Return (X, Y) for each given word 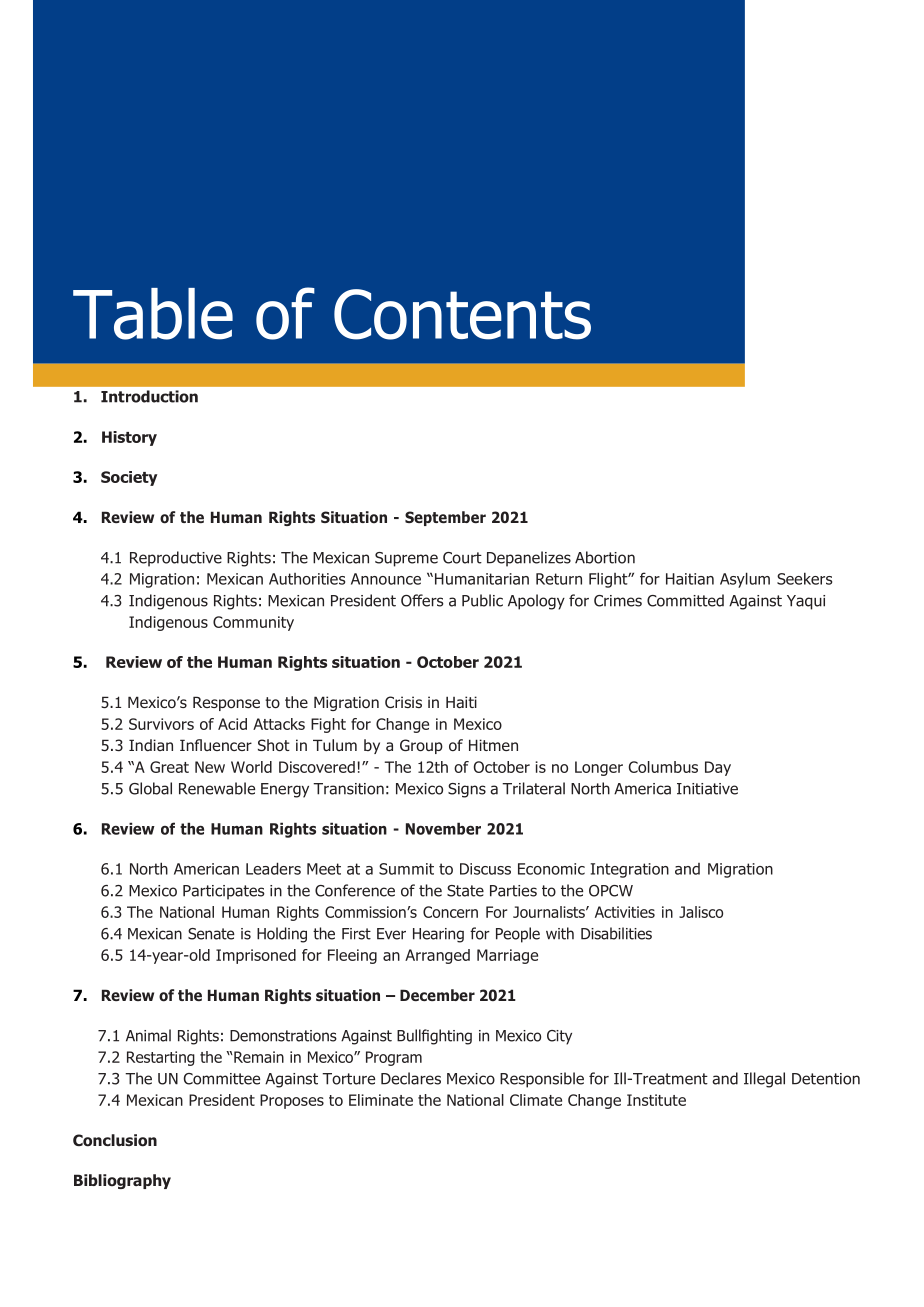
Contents (462, 314)
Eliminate (381, 1100)
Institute (656, 1100)
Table (153, 314)
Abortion (605, 557)
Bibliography (122, 1181)
